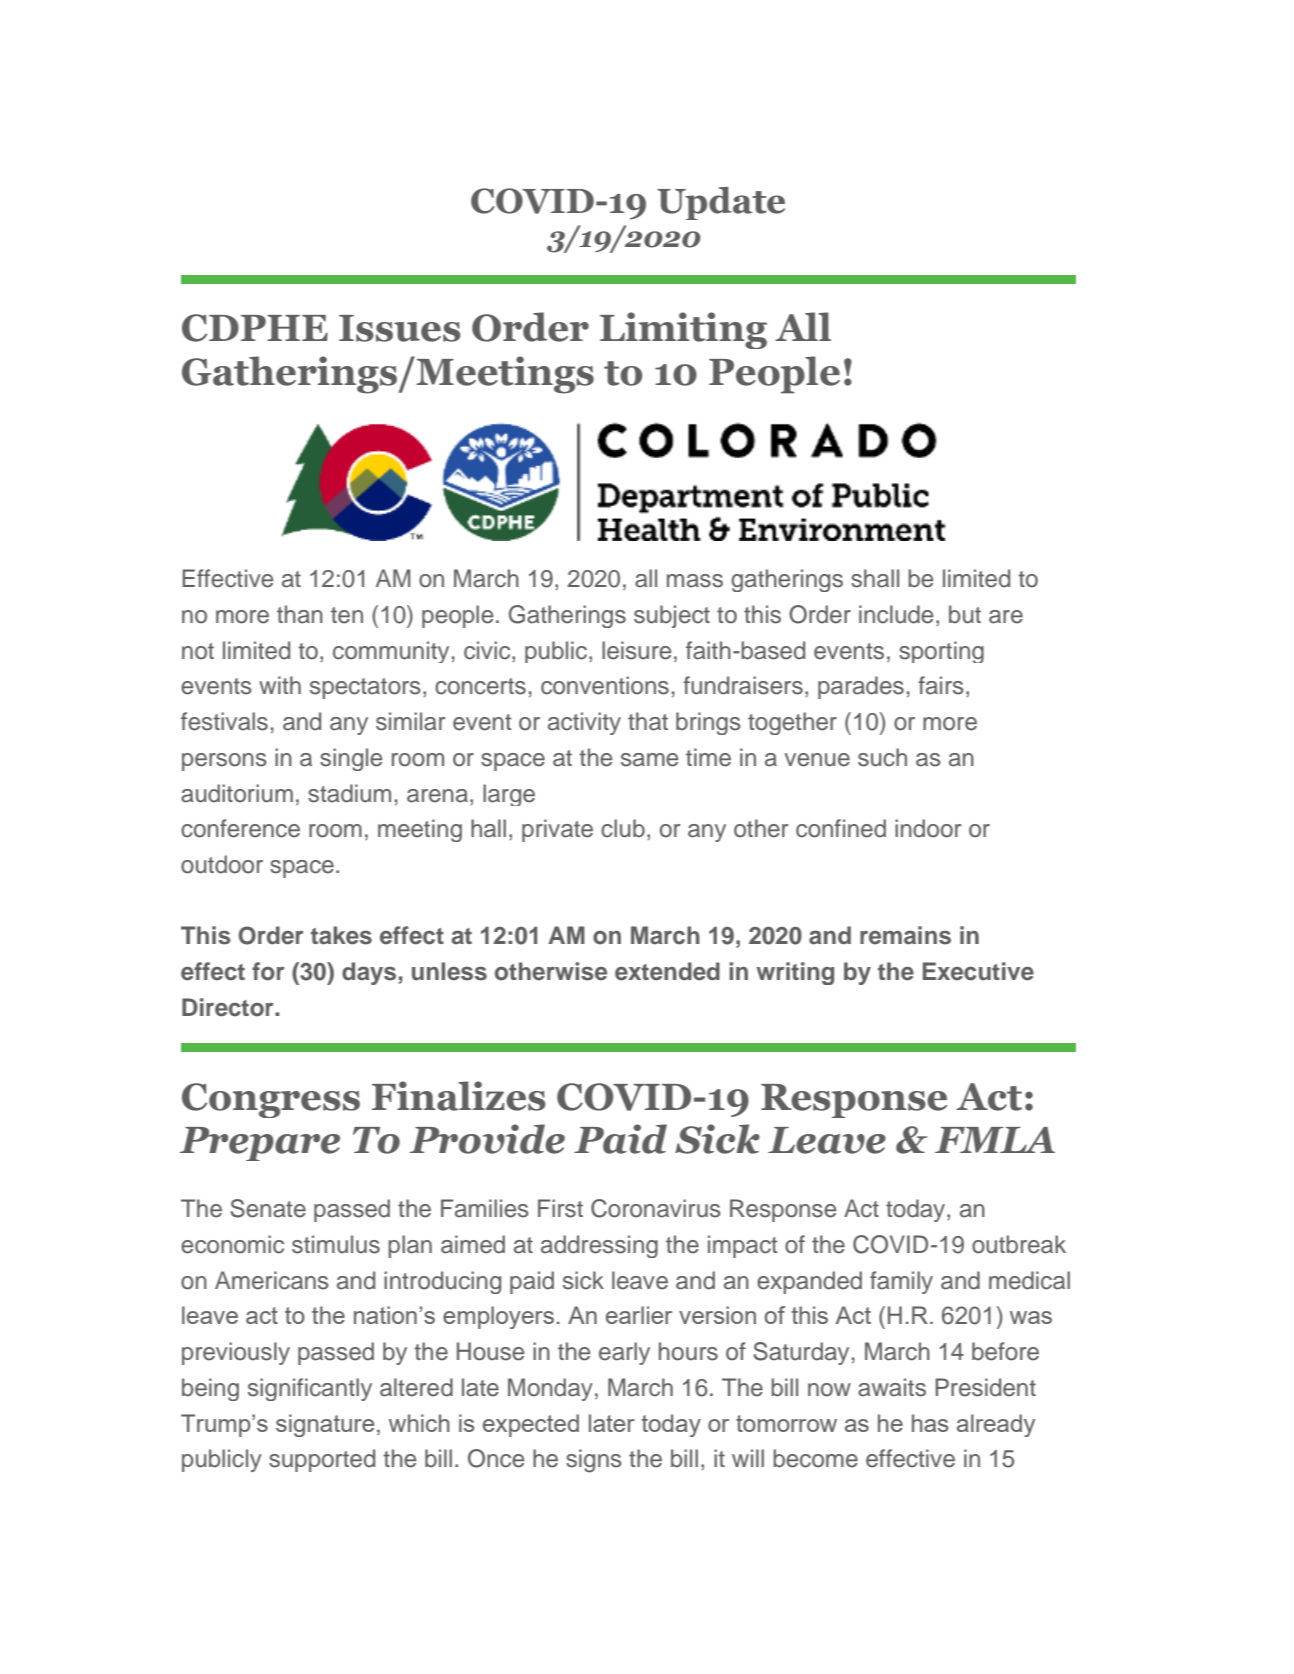 This screenshot has width=1294, height=1674. I want to click on than, so click(300, 614).
